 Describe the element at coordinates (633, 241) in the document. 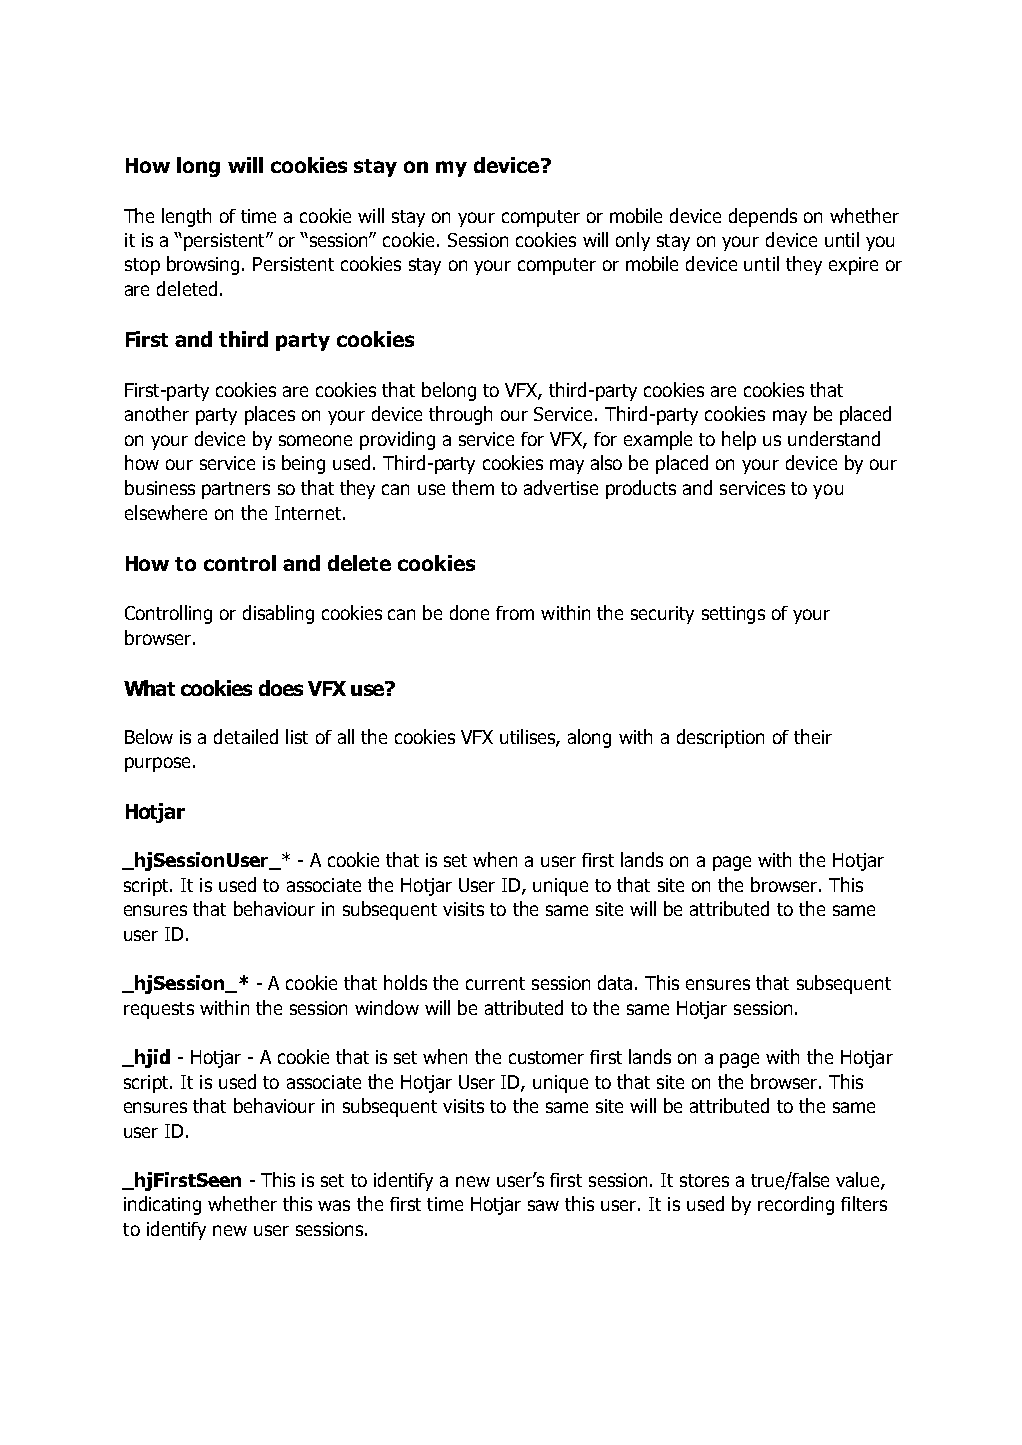

I see `only` at that location.
